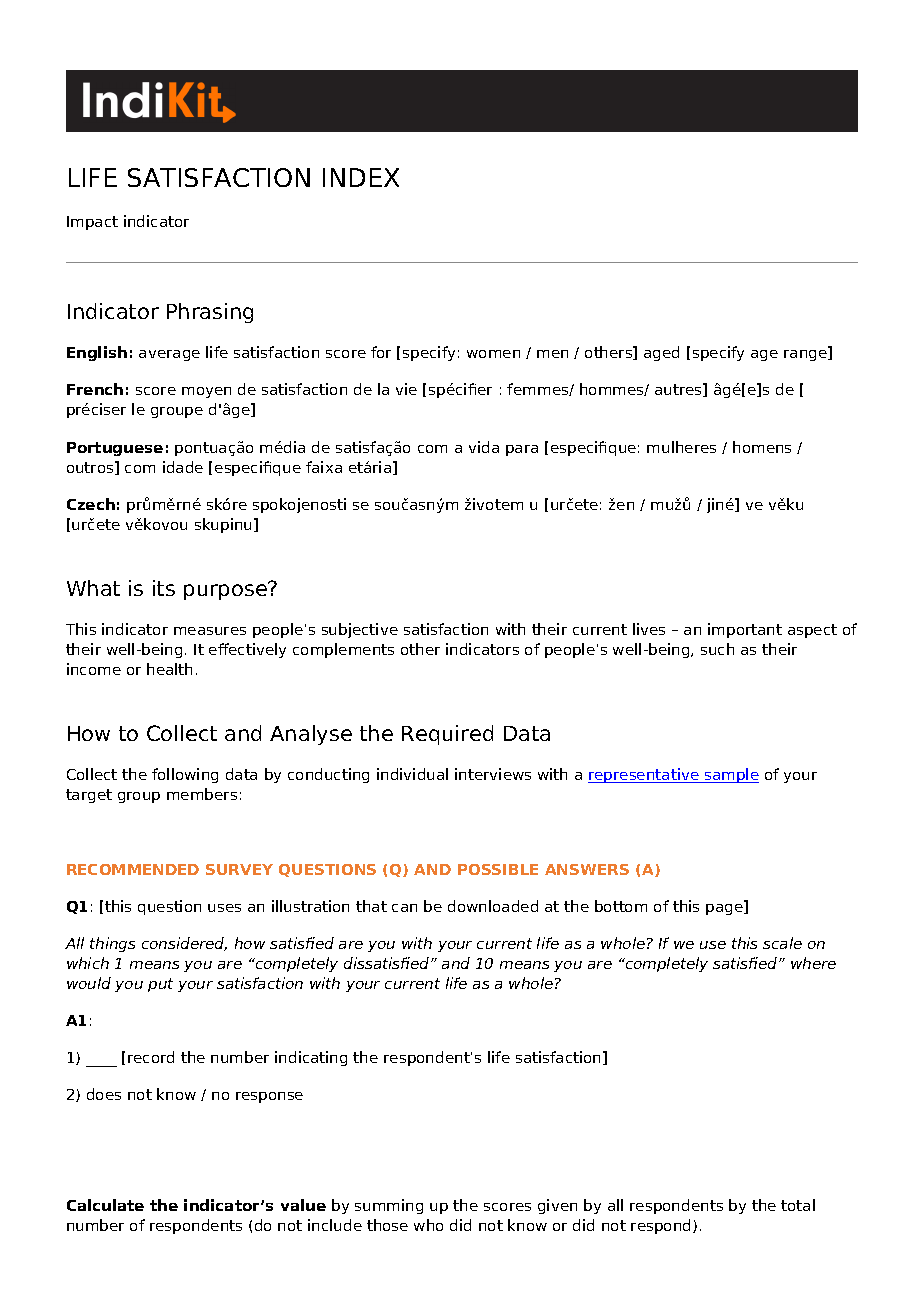 This screenshot has width=924, height=1308. Describe the element at coordinates (92, 223) in the screenshot. I see `Impact` at that location.
